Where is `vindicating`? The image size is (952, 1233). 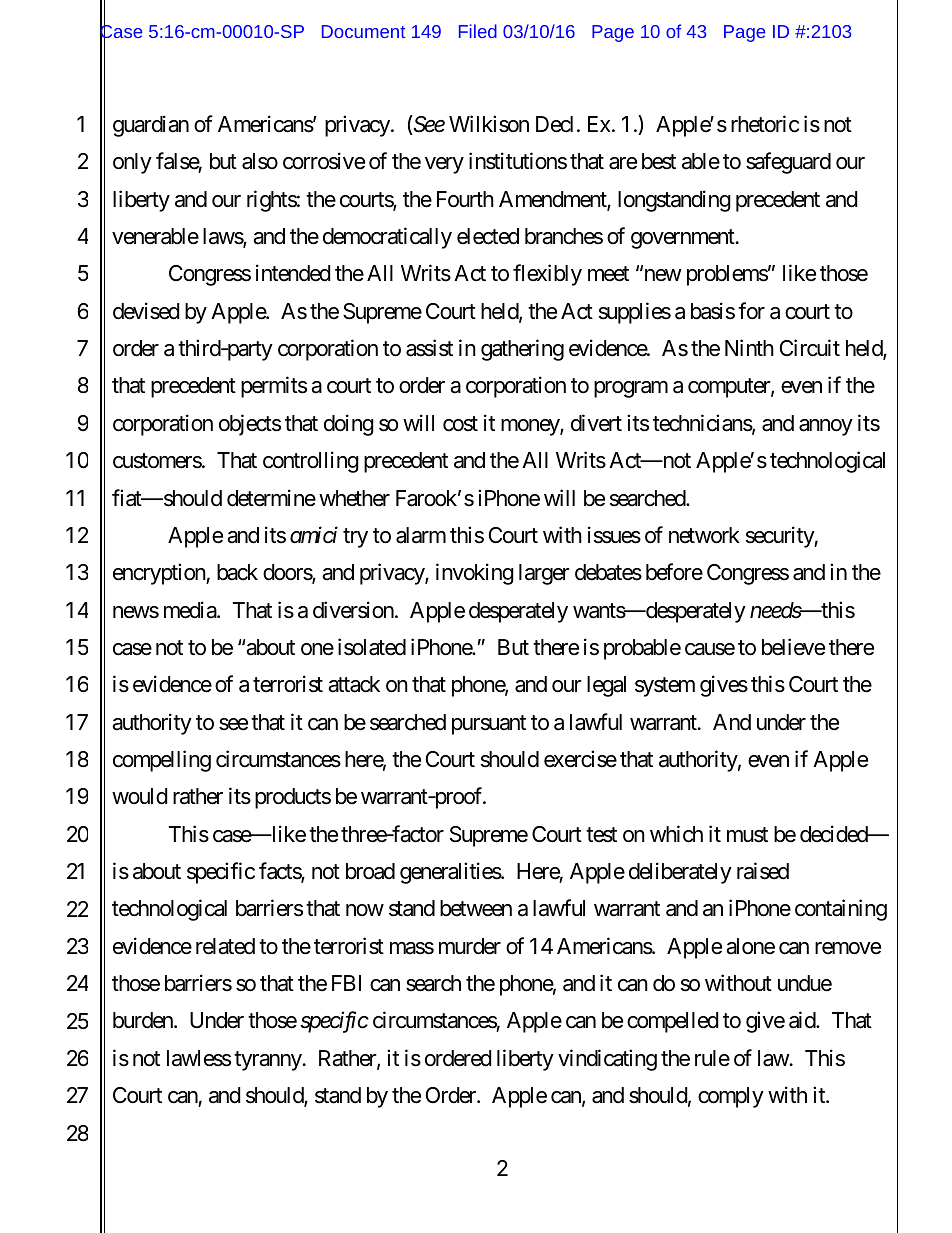
vindicating is located at coordinates (607, 1060).
